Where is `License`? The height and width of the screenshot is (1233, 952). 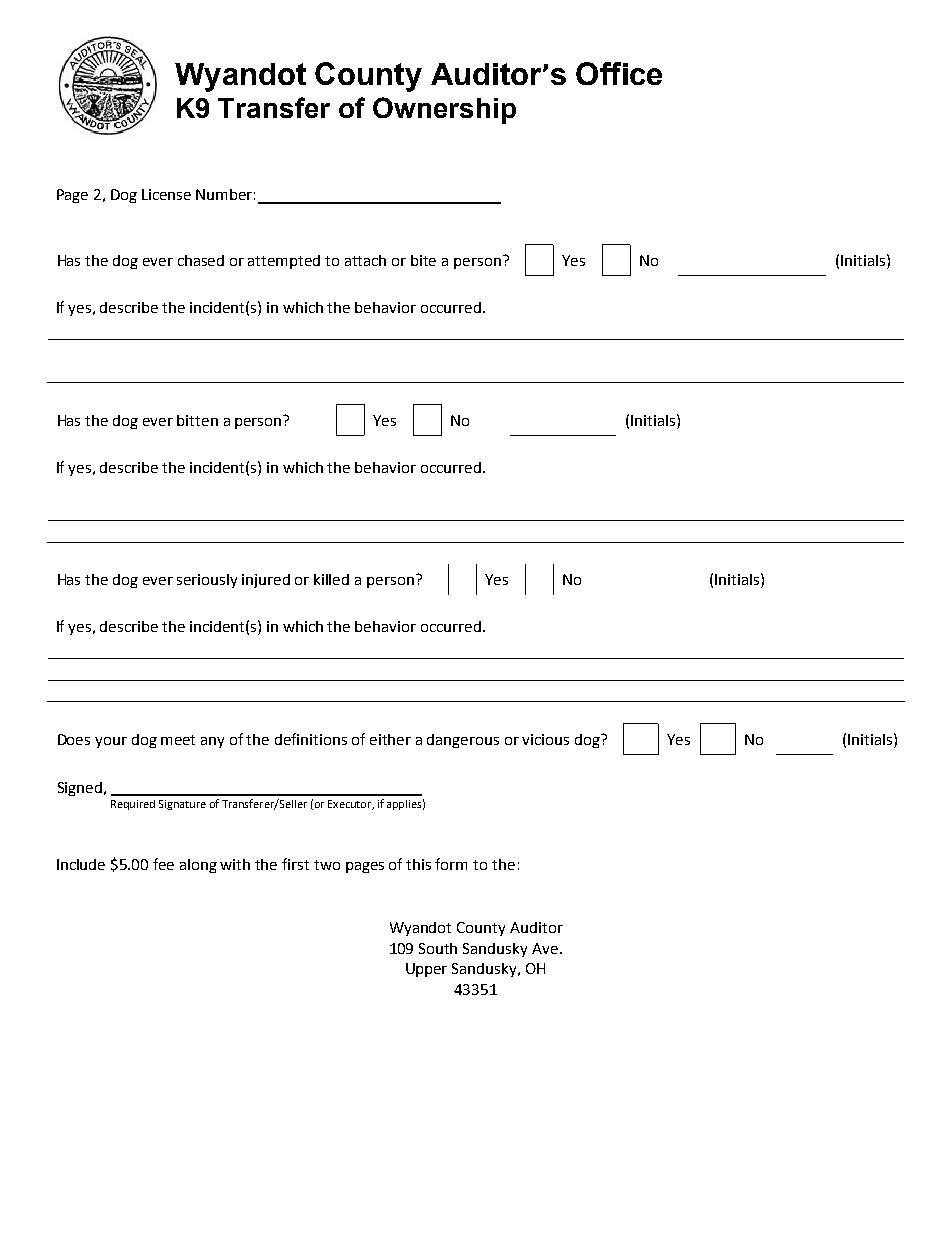 License is located at coordinates (166, 194).
